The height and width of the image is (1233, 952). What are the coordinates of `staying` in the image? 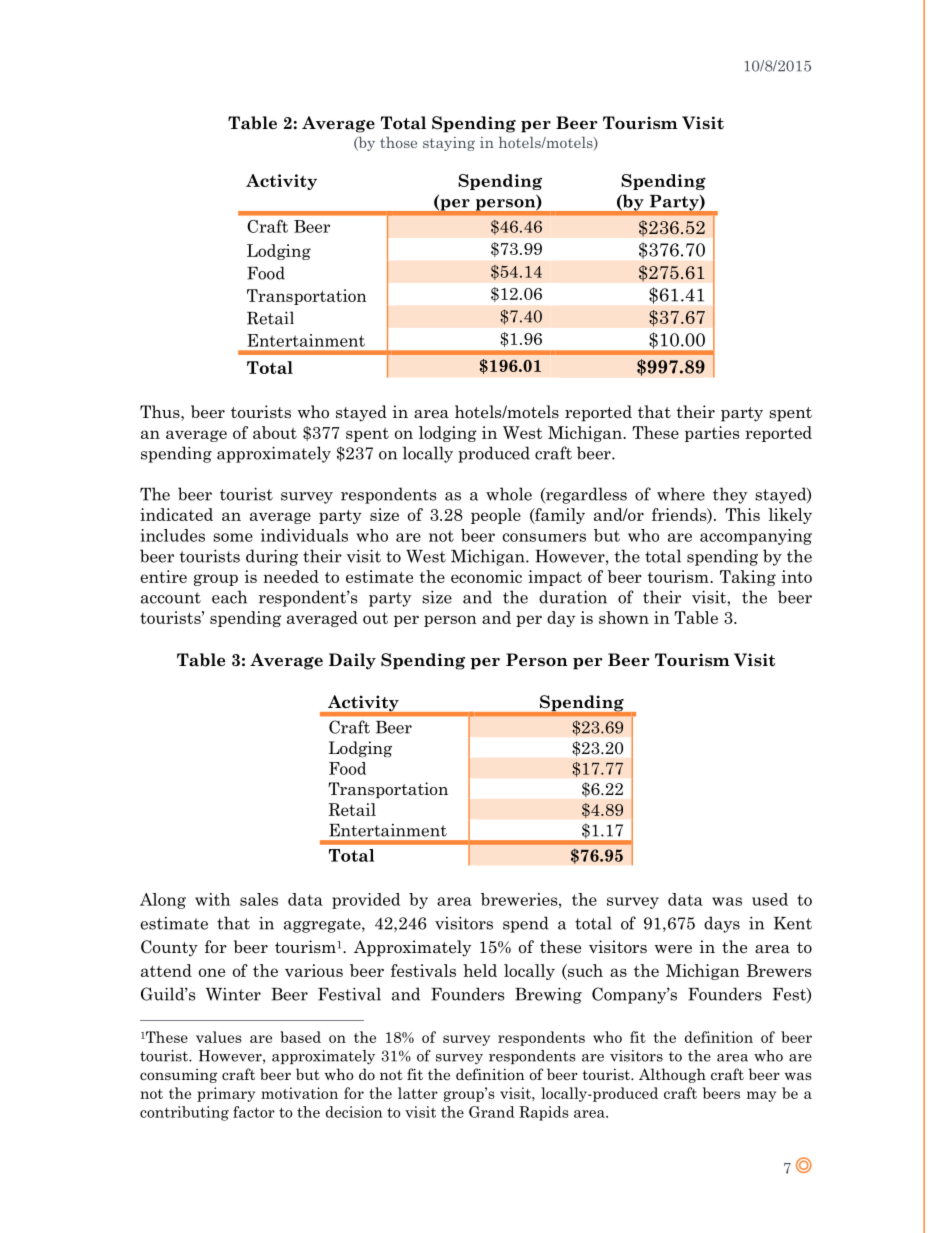 It's located at (449, 144).
